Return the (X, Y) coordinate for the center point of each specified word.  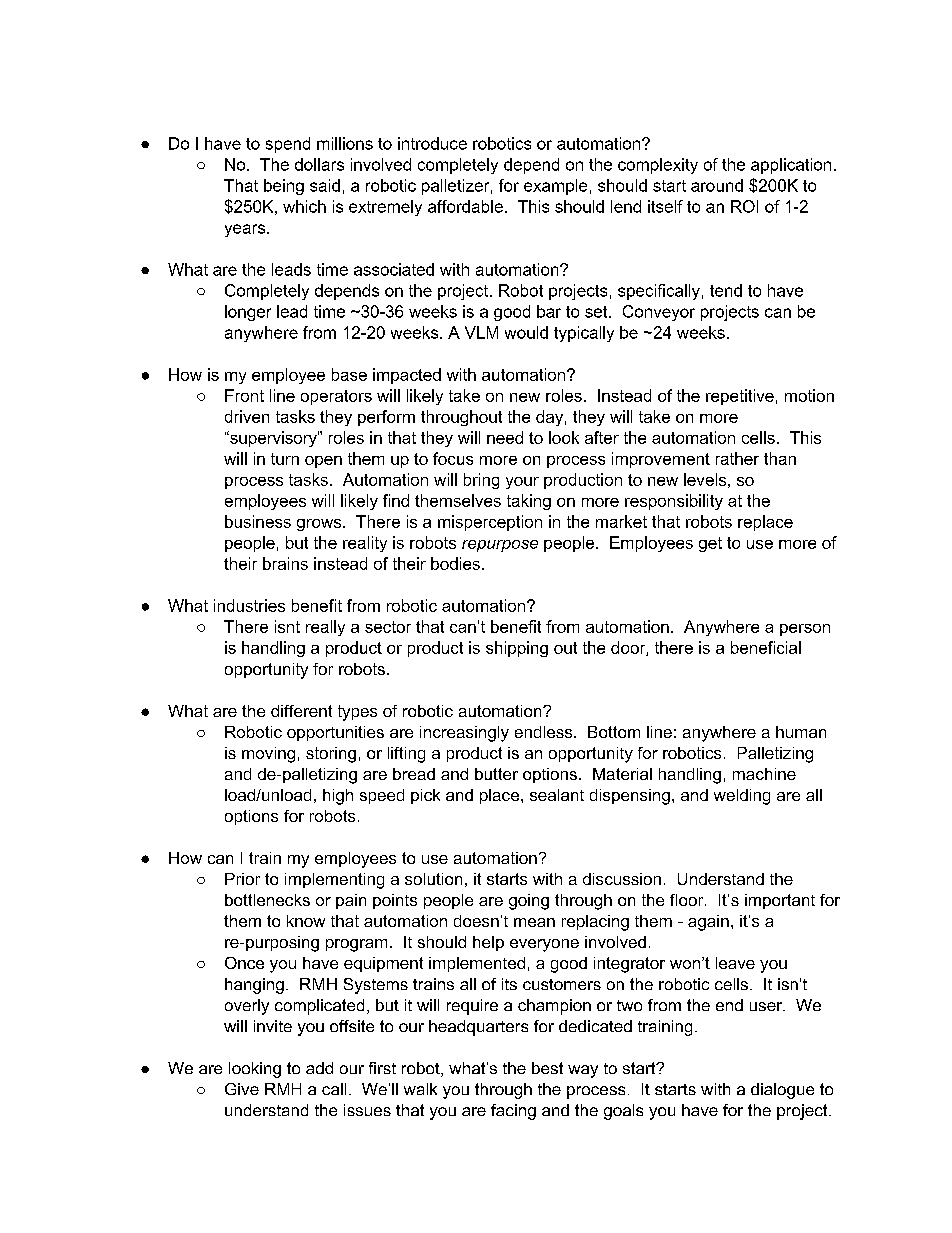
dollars (319, 164)
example (555, 187)
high (338, 797)
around (717, 185)
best (547, 1068)
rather (737, 458)
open (323, 462)
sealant (557, 795)
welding (742, 797)
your (522, 483)
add (319, 1068)
